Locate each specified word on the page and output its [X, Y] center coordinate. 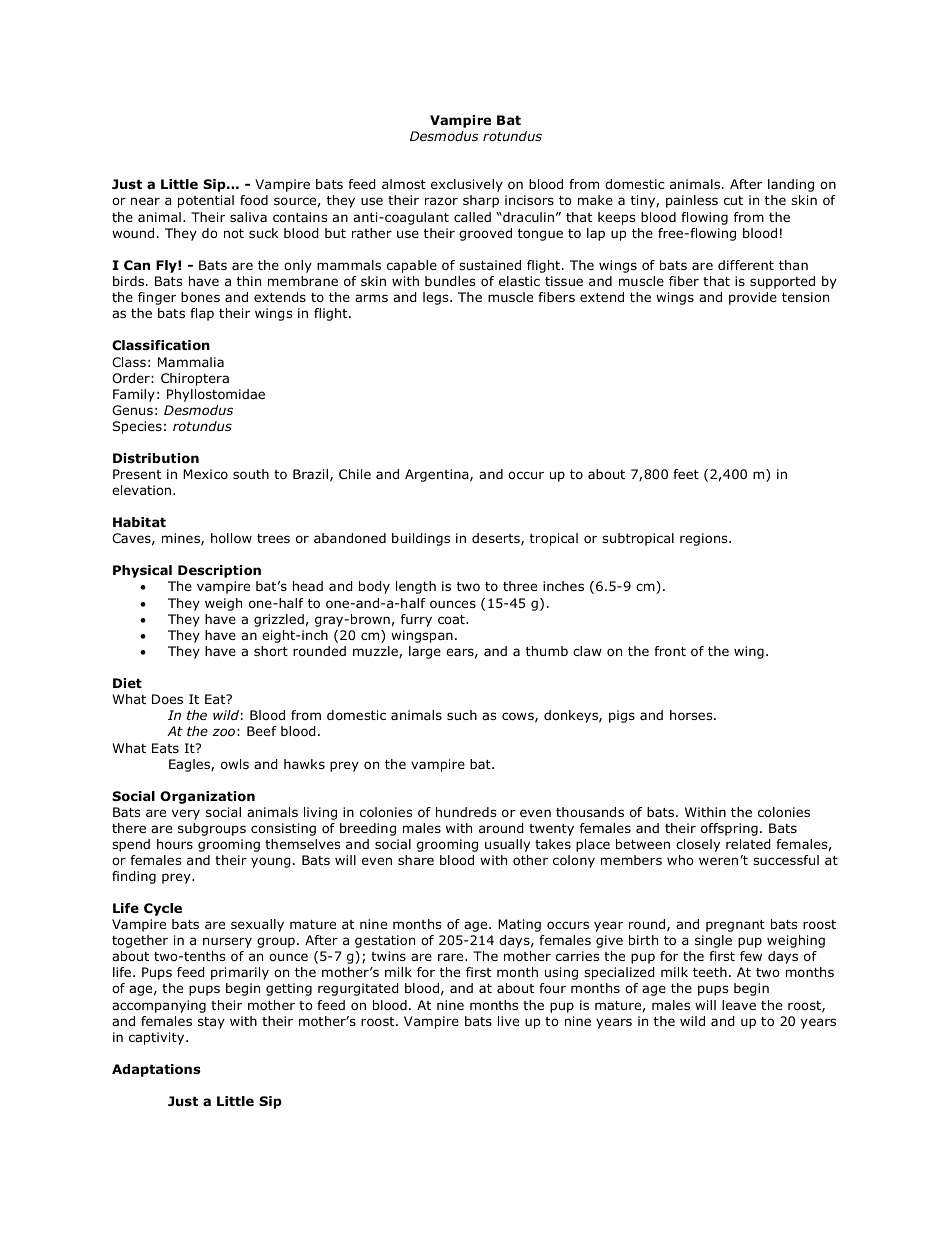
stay [211, 1023]
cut [733, 200]
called [472, 217]
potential [206, 201]
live [508, 1021]
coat [452, 619]
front [670, 651]
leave [739, 1005]
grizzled [279, 620]
